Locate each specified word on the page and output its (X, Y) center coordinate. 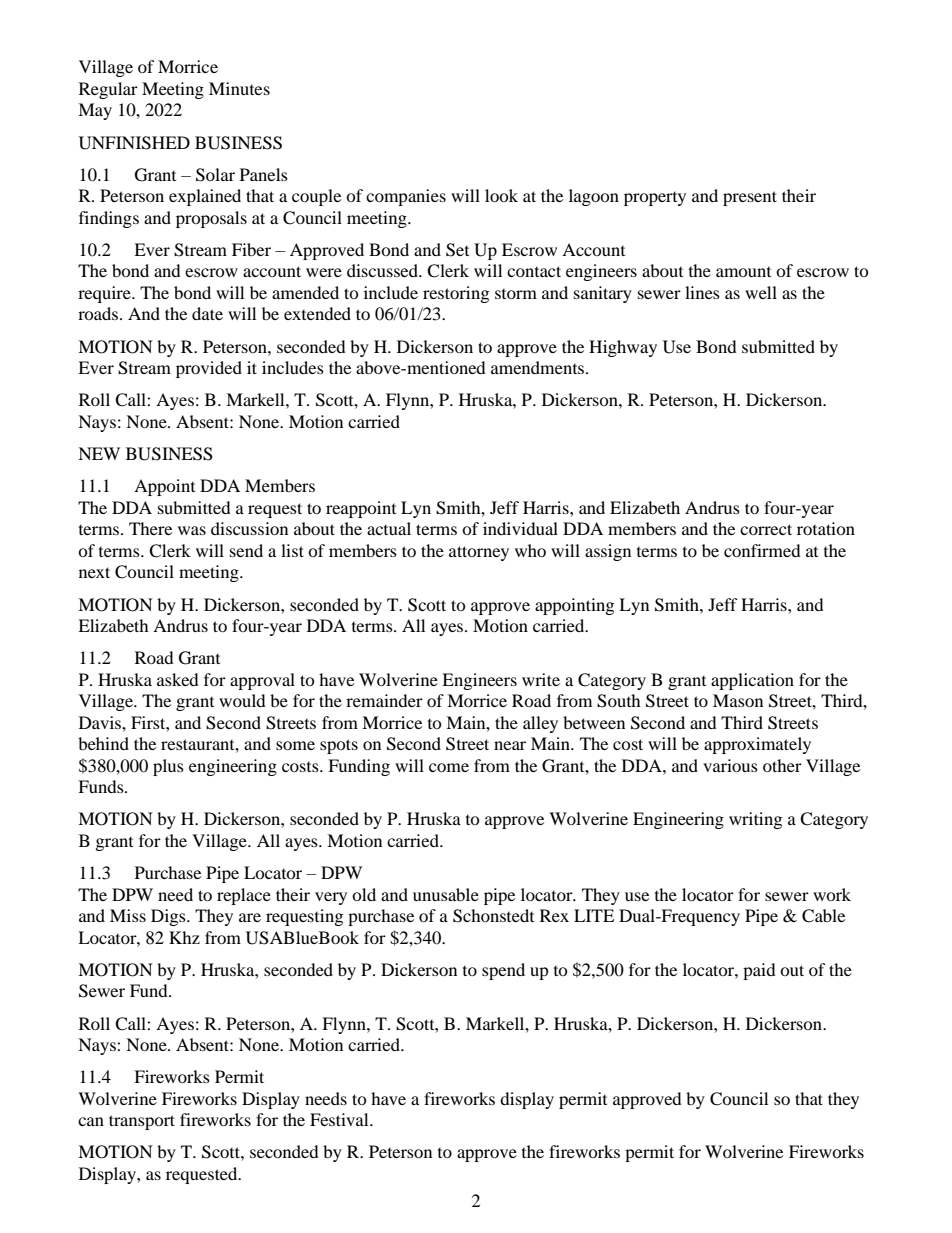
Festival (340, 1119)
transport (142, 1122)
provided (209, 369)
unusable (446, 894)
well (761, 292)
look (501, 195)
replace (244, 896)
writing (755, 820)
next (94, 572)
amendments (539, 367)
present (750, 198)
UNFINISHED (134, 143)
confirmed (762, 550)
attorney (479, 553)
